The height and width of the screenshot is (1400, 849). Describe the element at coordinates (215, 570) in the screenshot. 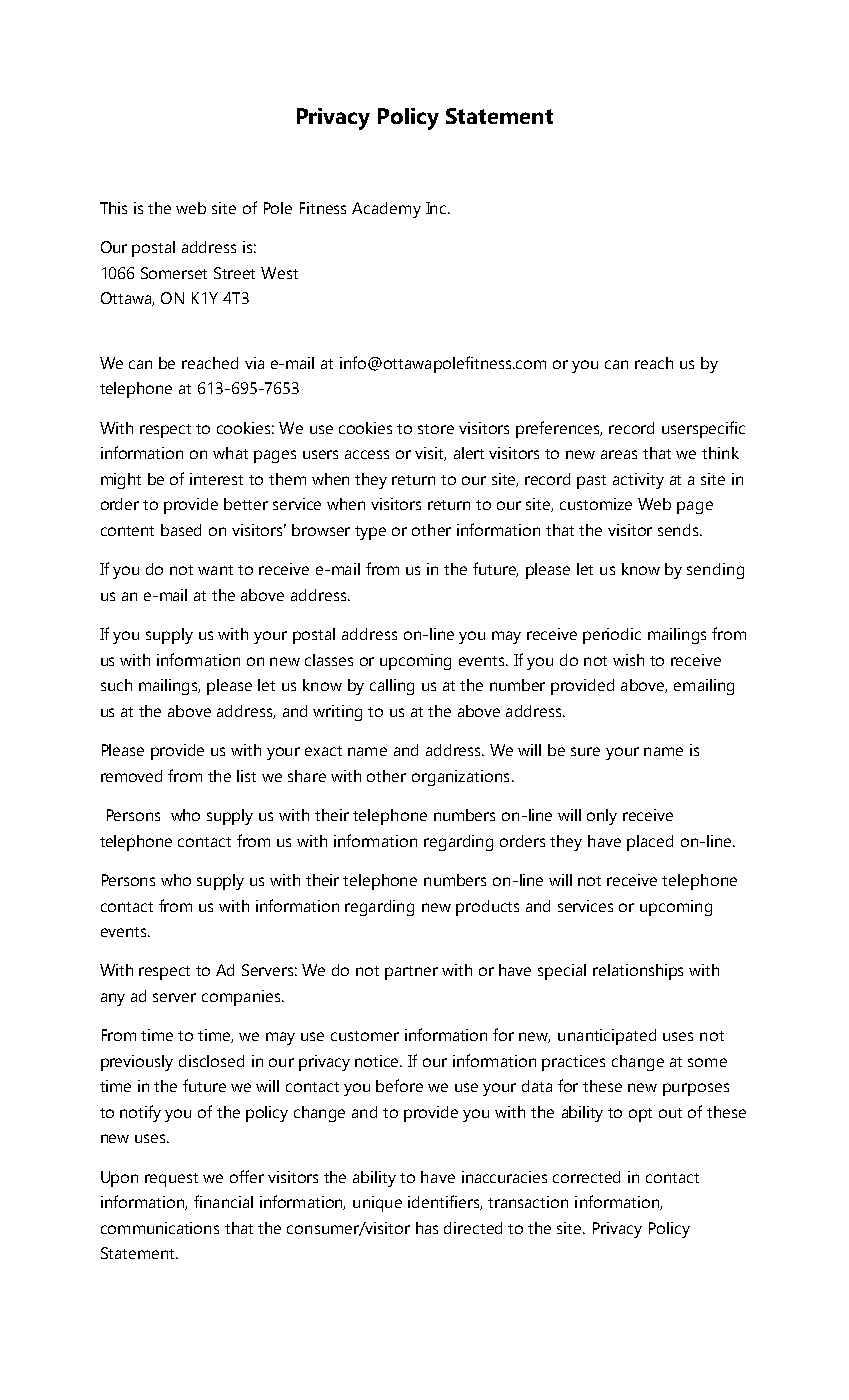

I see `want` at that location.
